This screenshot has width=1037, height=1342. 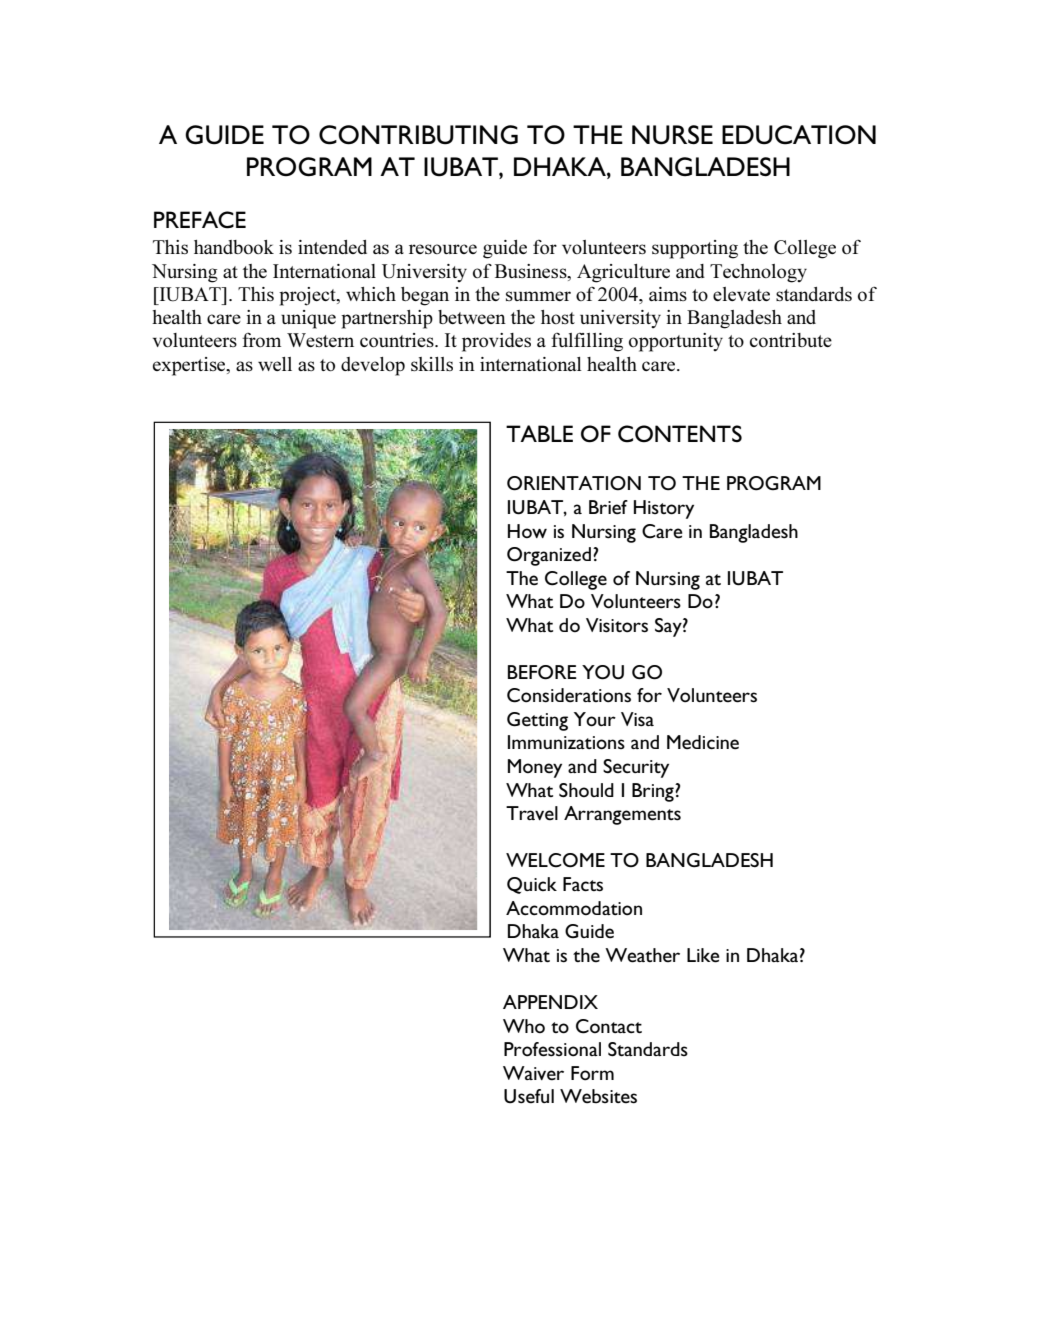 What do you see at coordinates (200, 220) in the screenshot?
I see `PREFACE` at bounding box center [200, 220].
